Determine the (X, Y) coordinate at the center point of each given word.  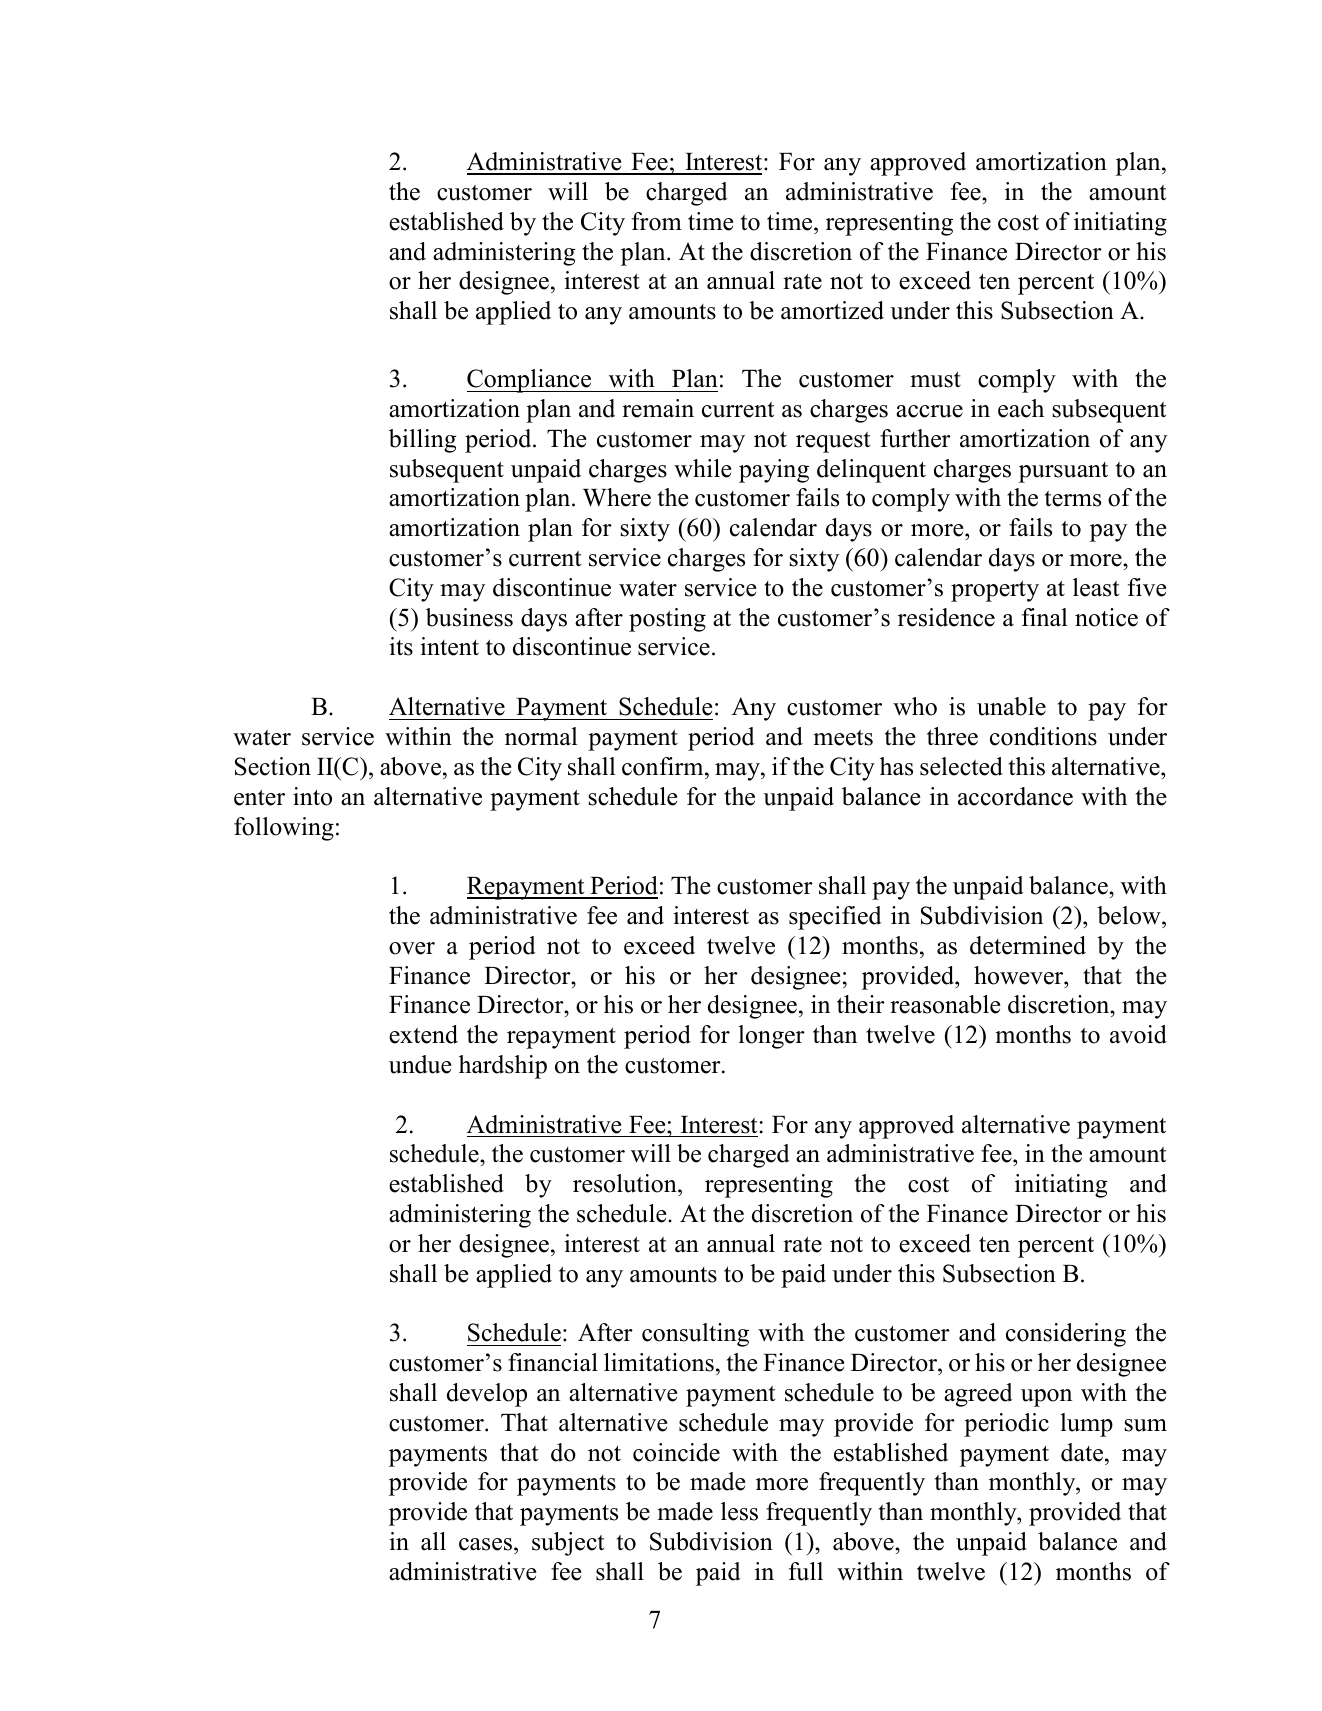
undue (420, 1064)
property (995, 591)
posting (667, 620)
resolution (626, 1185)
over (412, 948)
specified (835, 918)
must (935, 379)
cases (487, 1544)
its (401, 646)
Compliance (530, 381)
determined (1028, 945)
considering (1066, 1335)
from (657, 221)
